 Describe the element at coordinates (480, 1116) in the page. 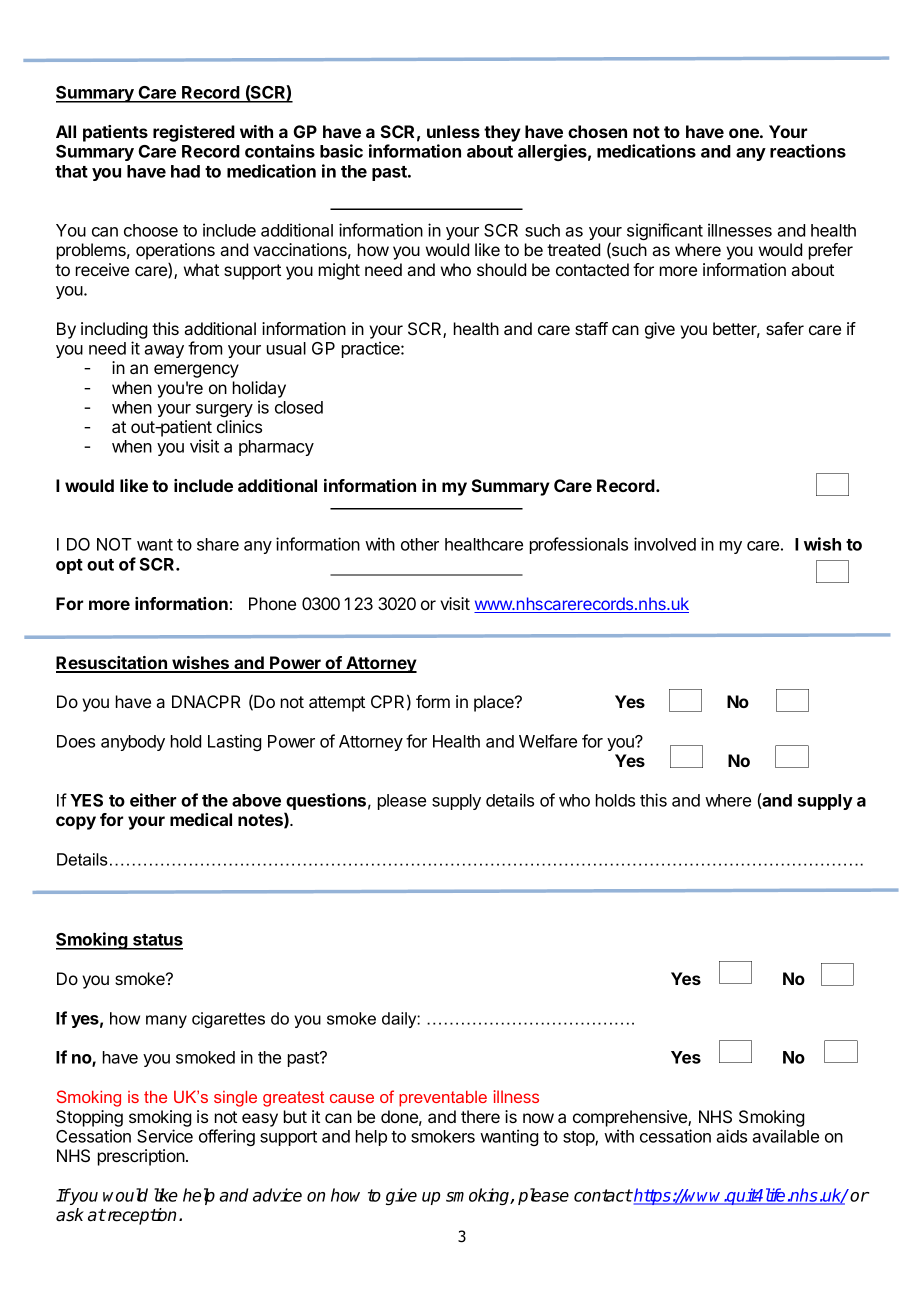

I see `there` at that location.
